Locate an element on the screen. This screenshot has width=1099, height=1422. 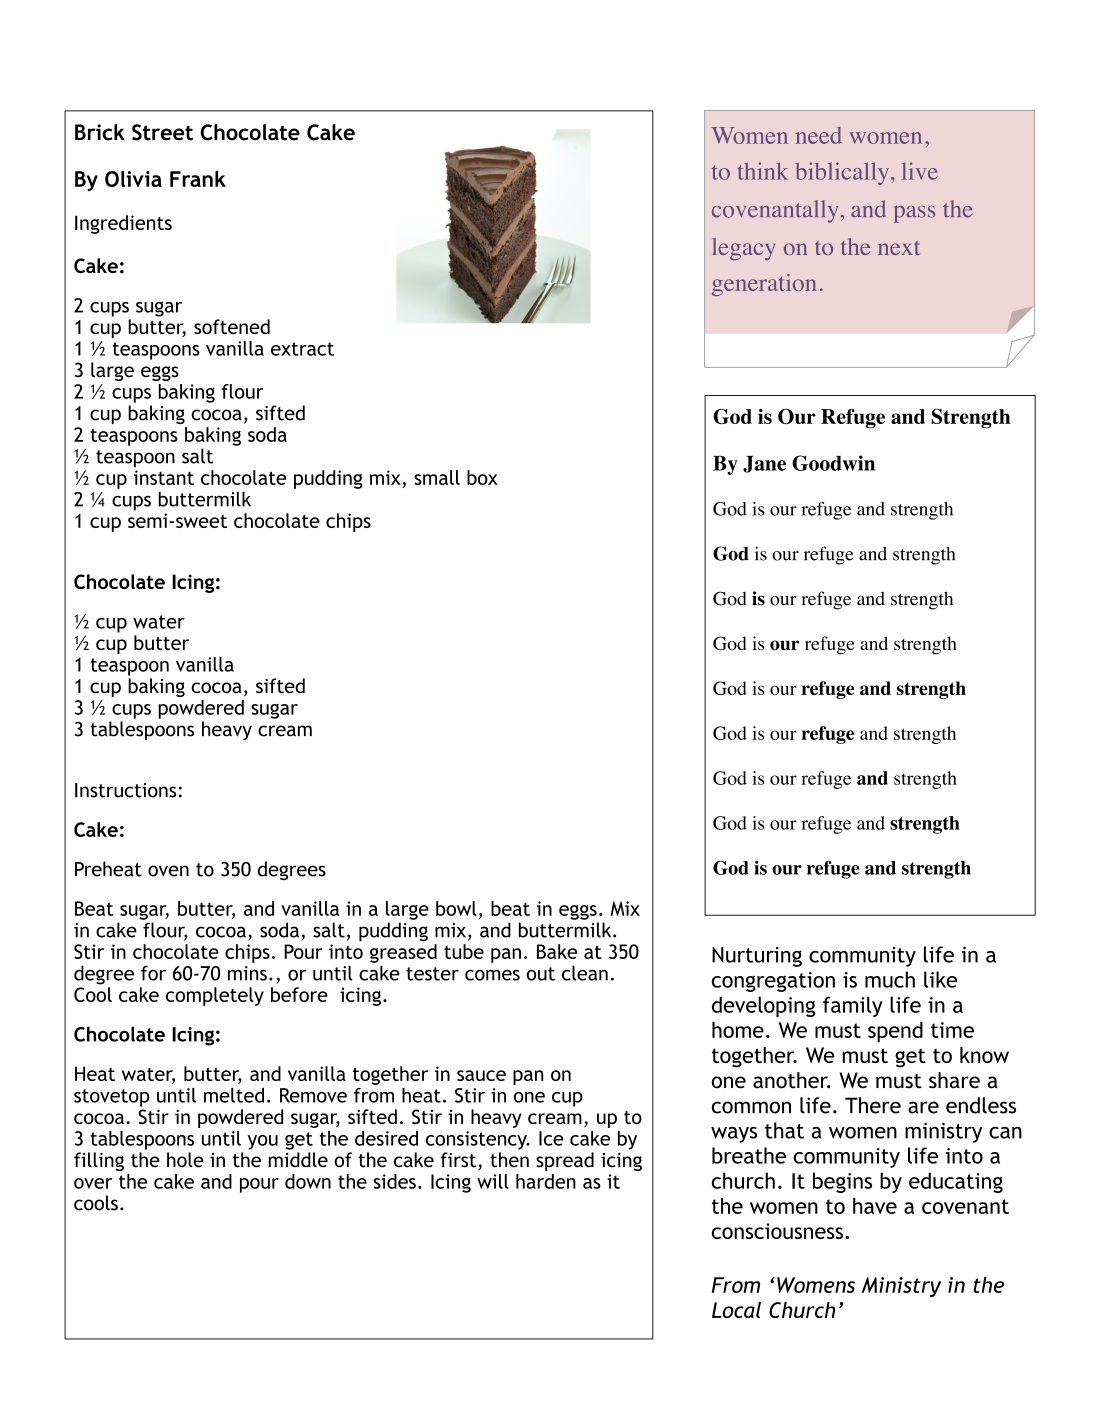
harden is located at coordinates (546, 1181).
